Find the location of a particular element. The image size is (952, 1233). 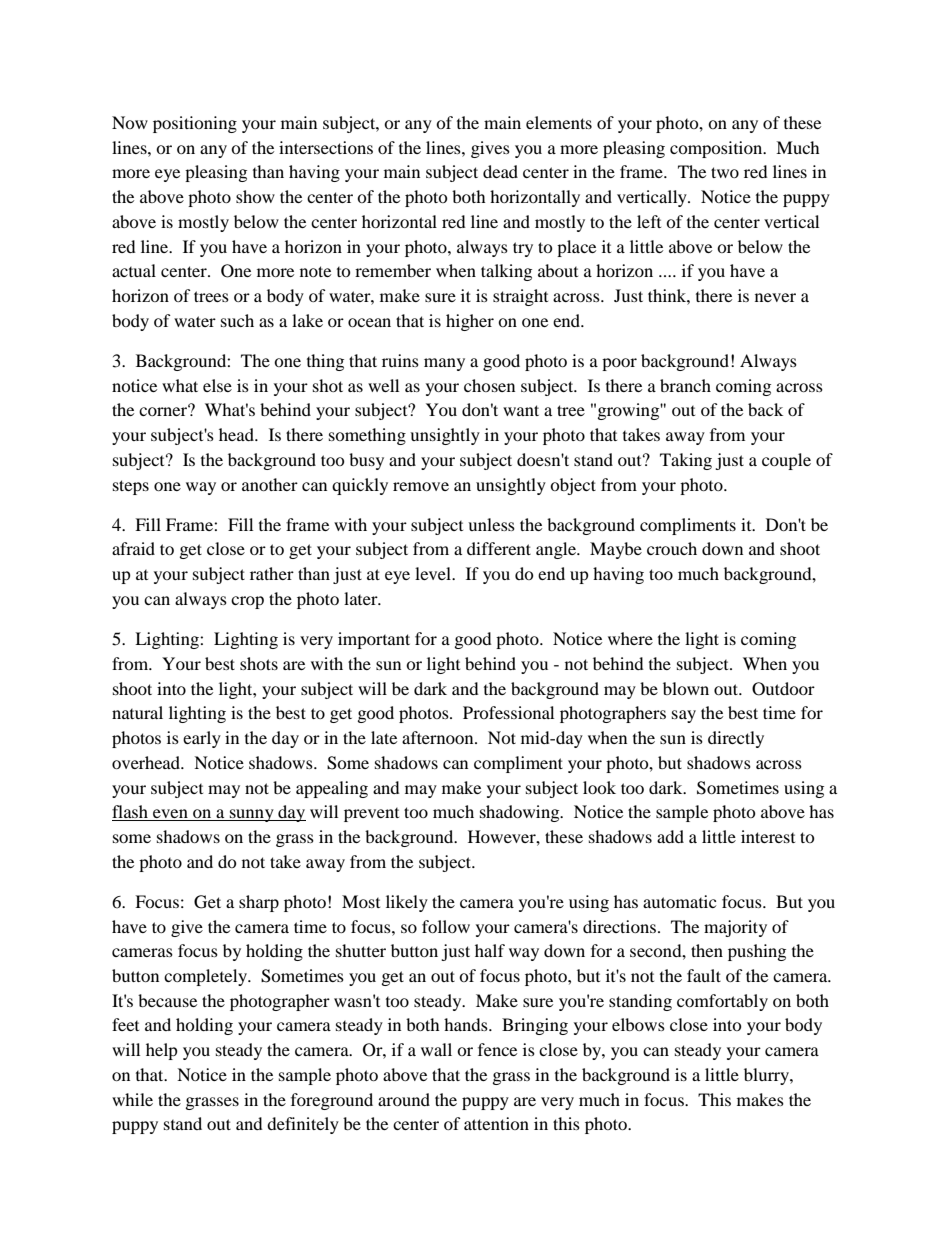

dead is located at coordinates (500, 171).
